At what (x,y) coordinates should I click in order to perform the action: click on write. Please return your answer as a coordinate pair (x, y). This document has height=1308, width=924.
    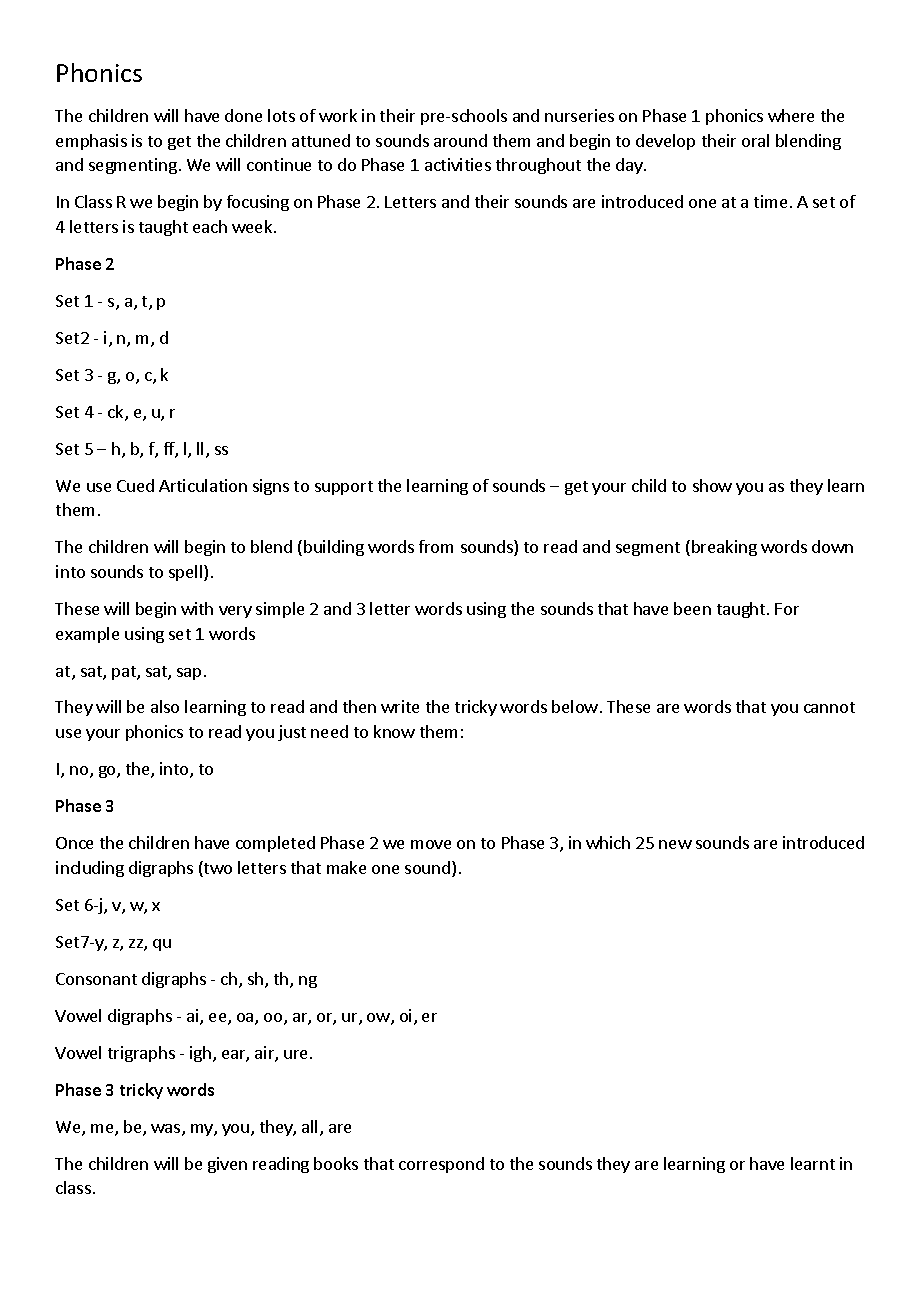
    Looking at the image, I should click on (400, 706).
